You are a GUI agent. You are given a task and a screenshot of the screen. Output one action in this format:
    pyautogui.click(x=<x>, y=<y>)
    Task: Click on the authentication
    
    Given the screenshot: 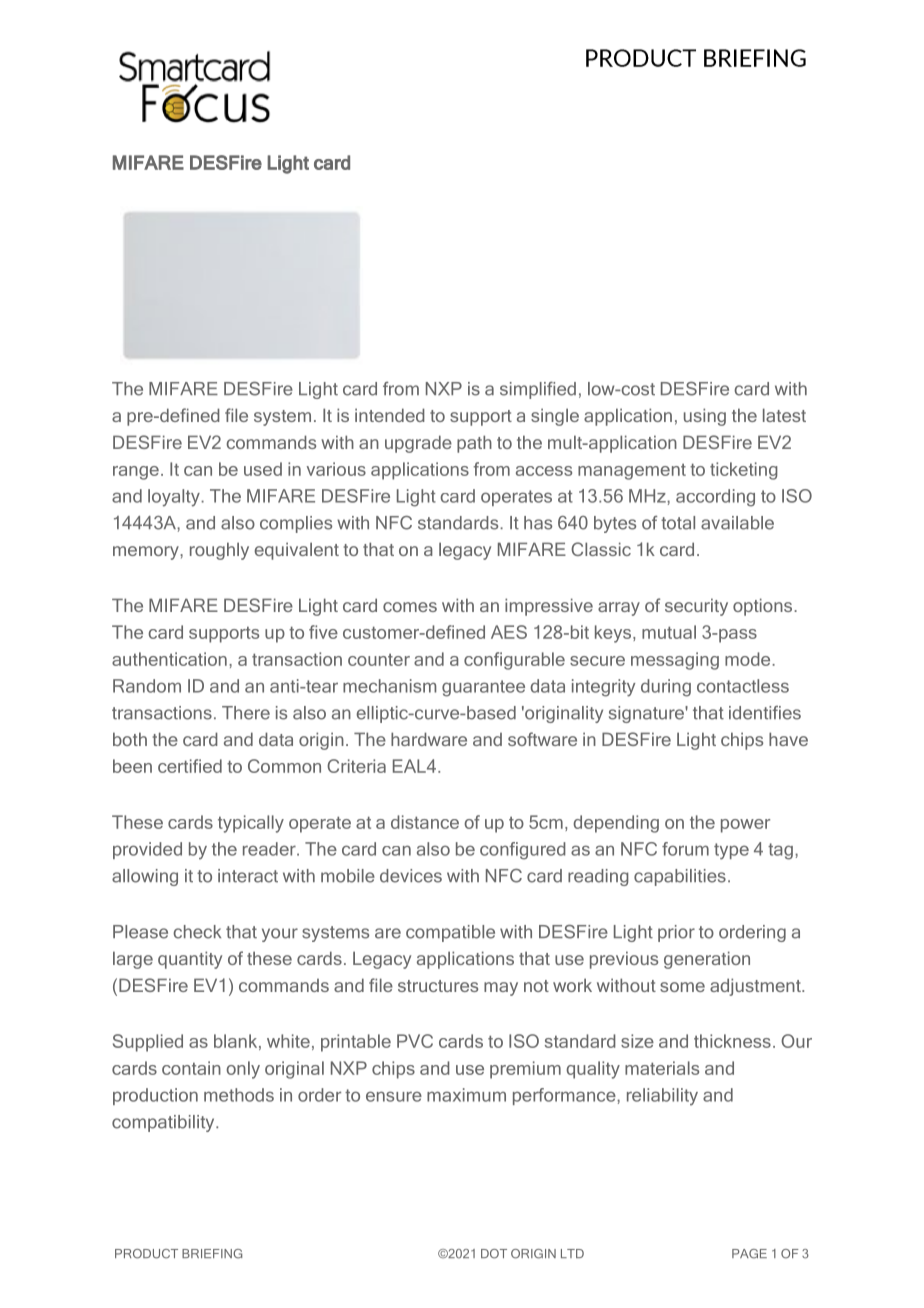 What is the action you would take?
    pyautogui.click(x=169, y=659)
